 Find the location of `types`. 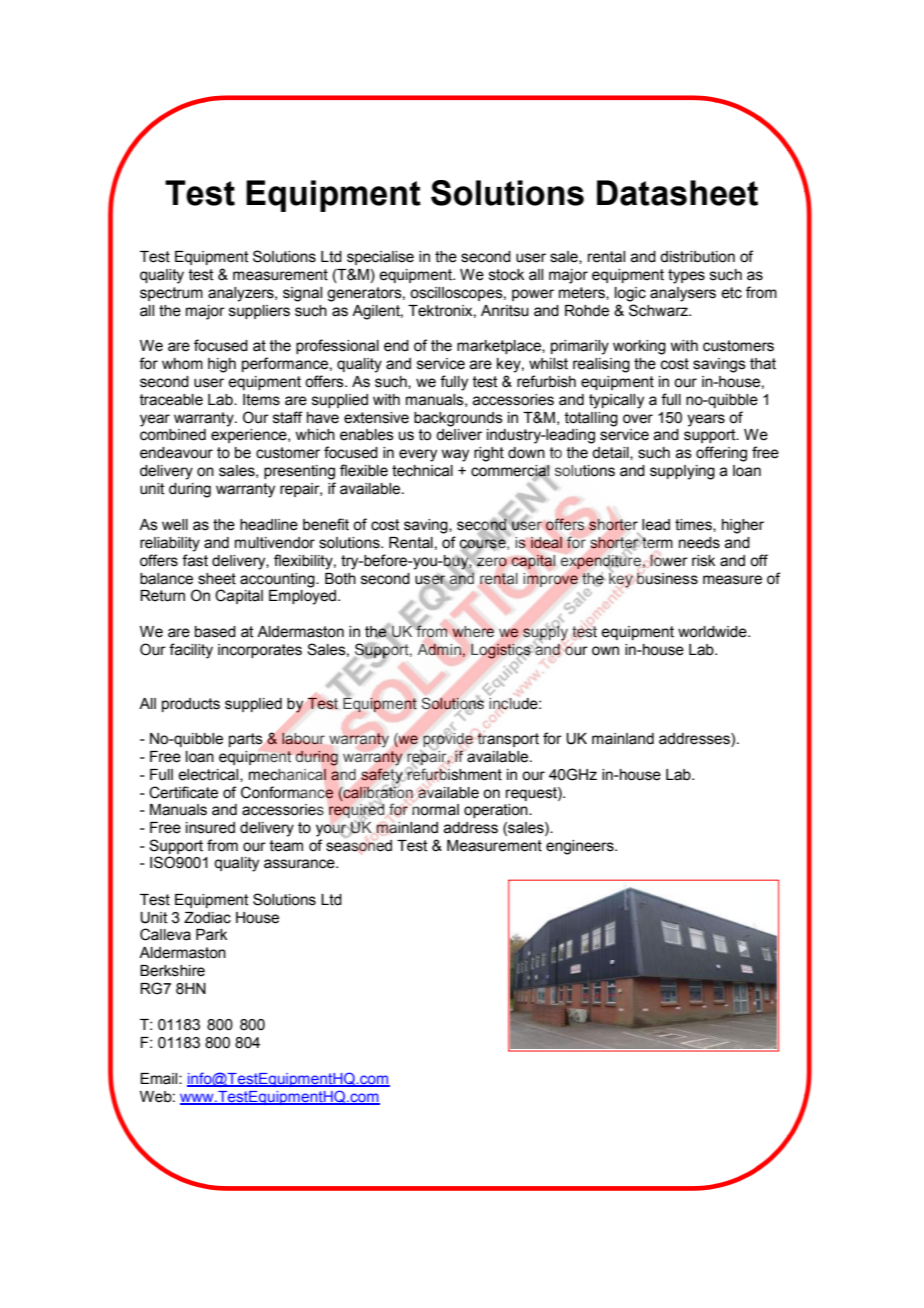

types is located at coordinates (686, 276).
